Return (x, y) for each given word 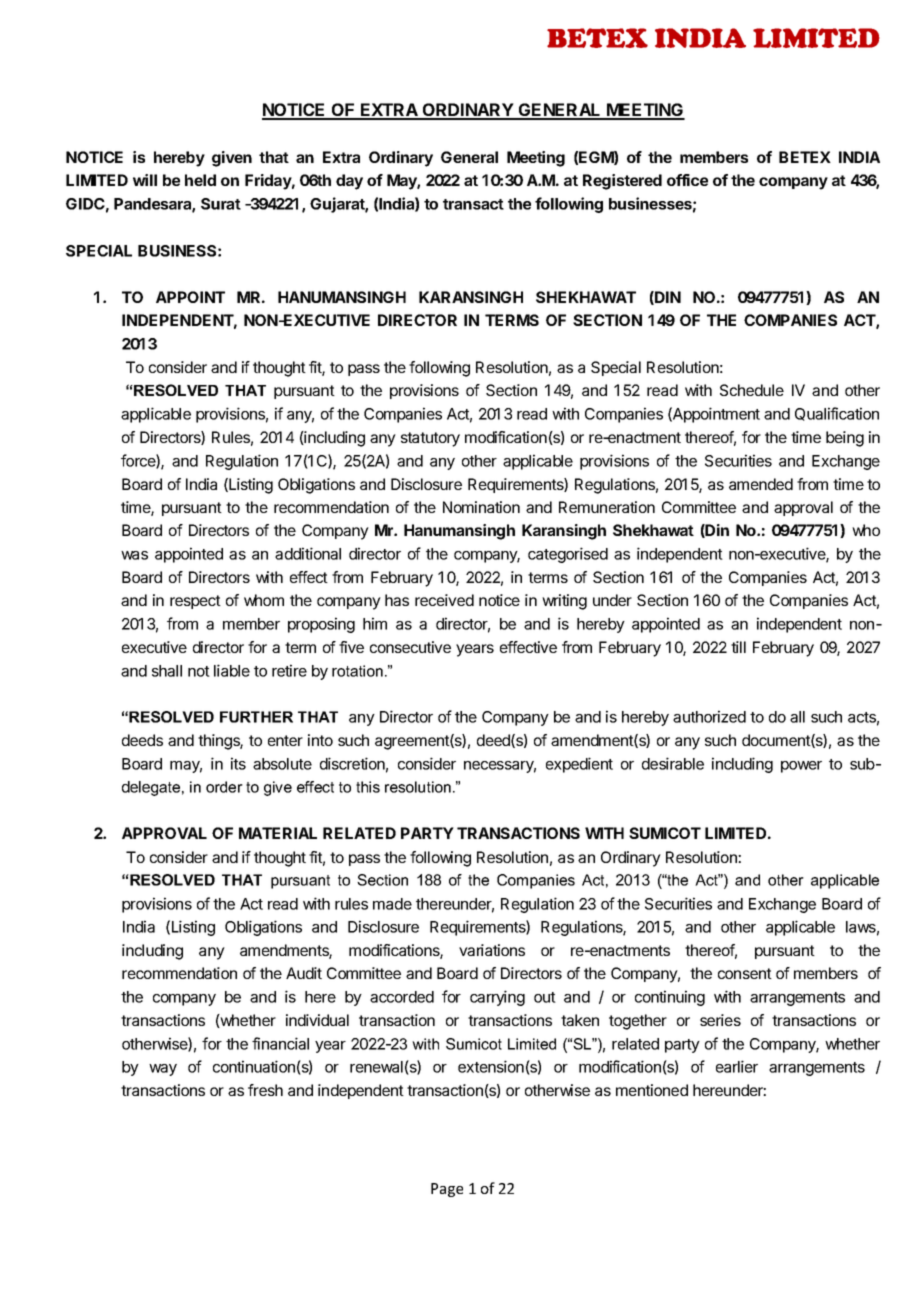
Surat (221, 204)
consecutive (410, 647)
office (687, 180)
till (738, 647)
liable (232, 670)
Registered (622, 182)
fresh (265, 1090)
